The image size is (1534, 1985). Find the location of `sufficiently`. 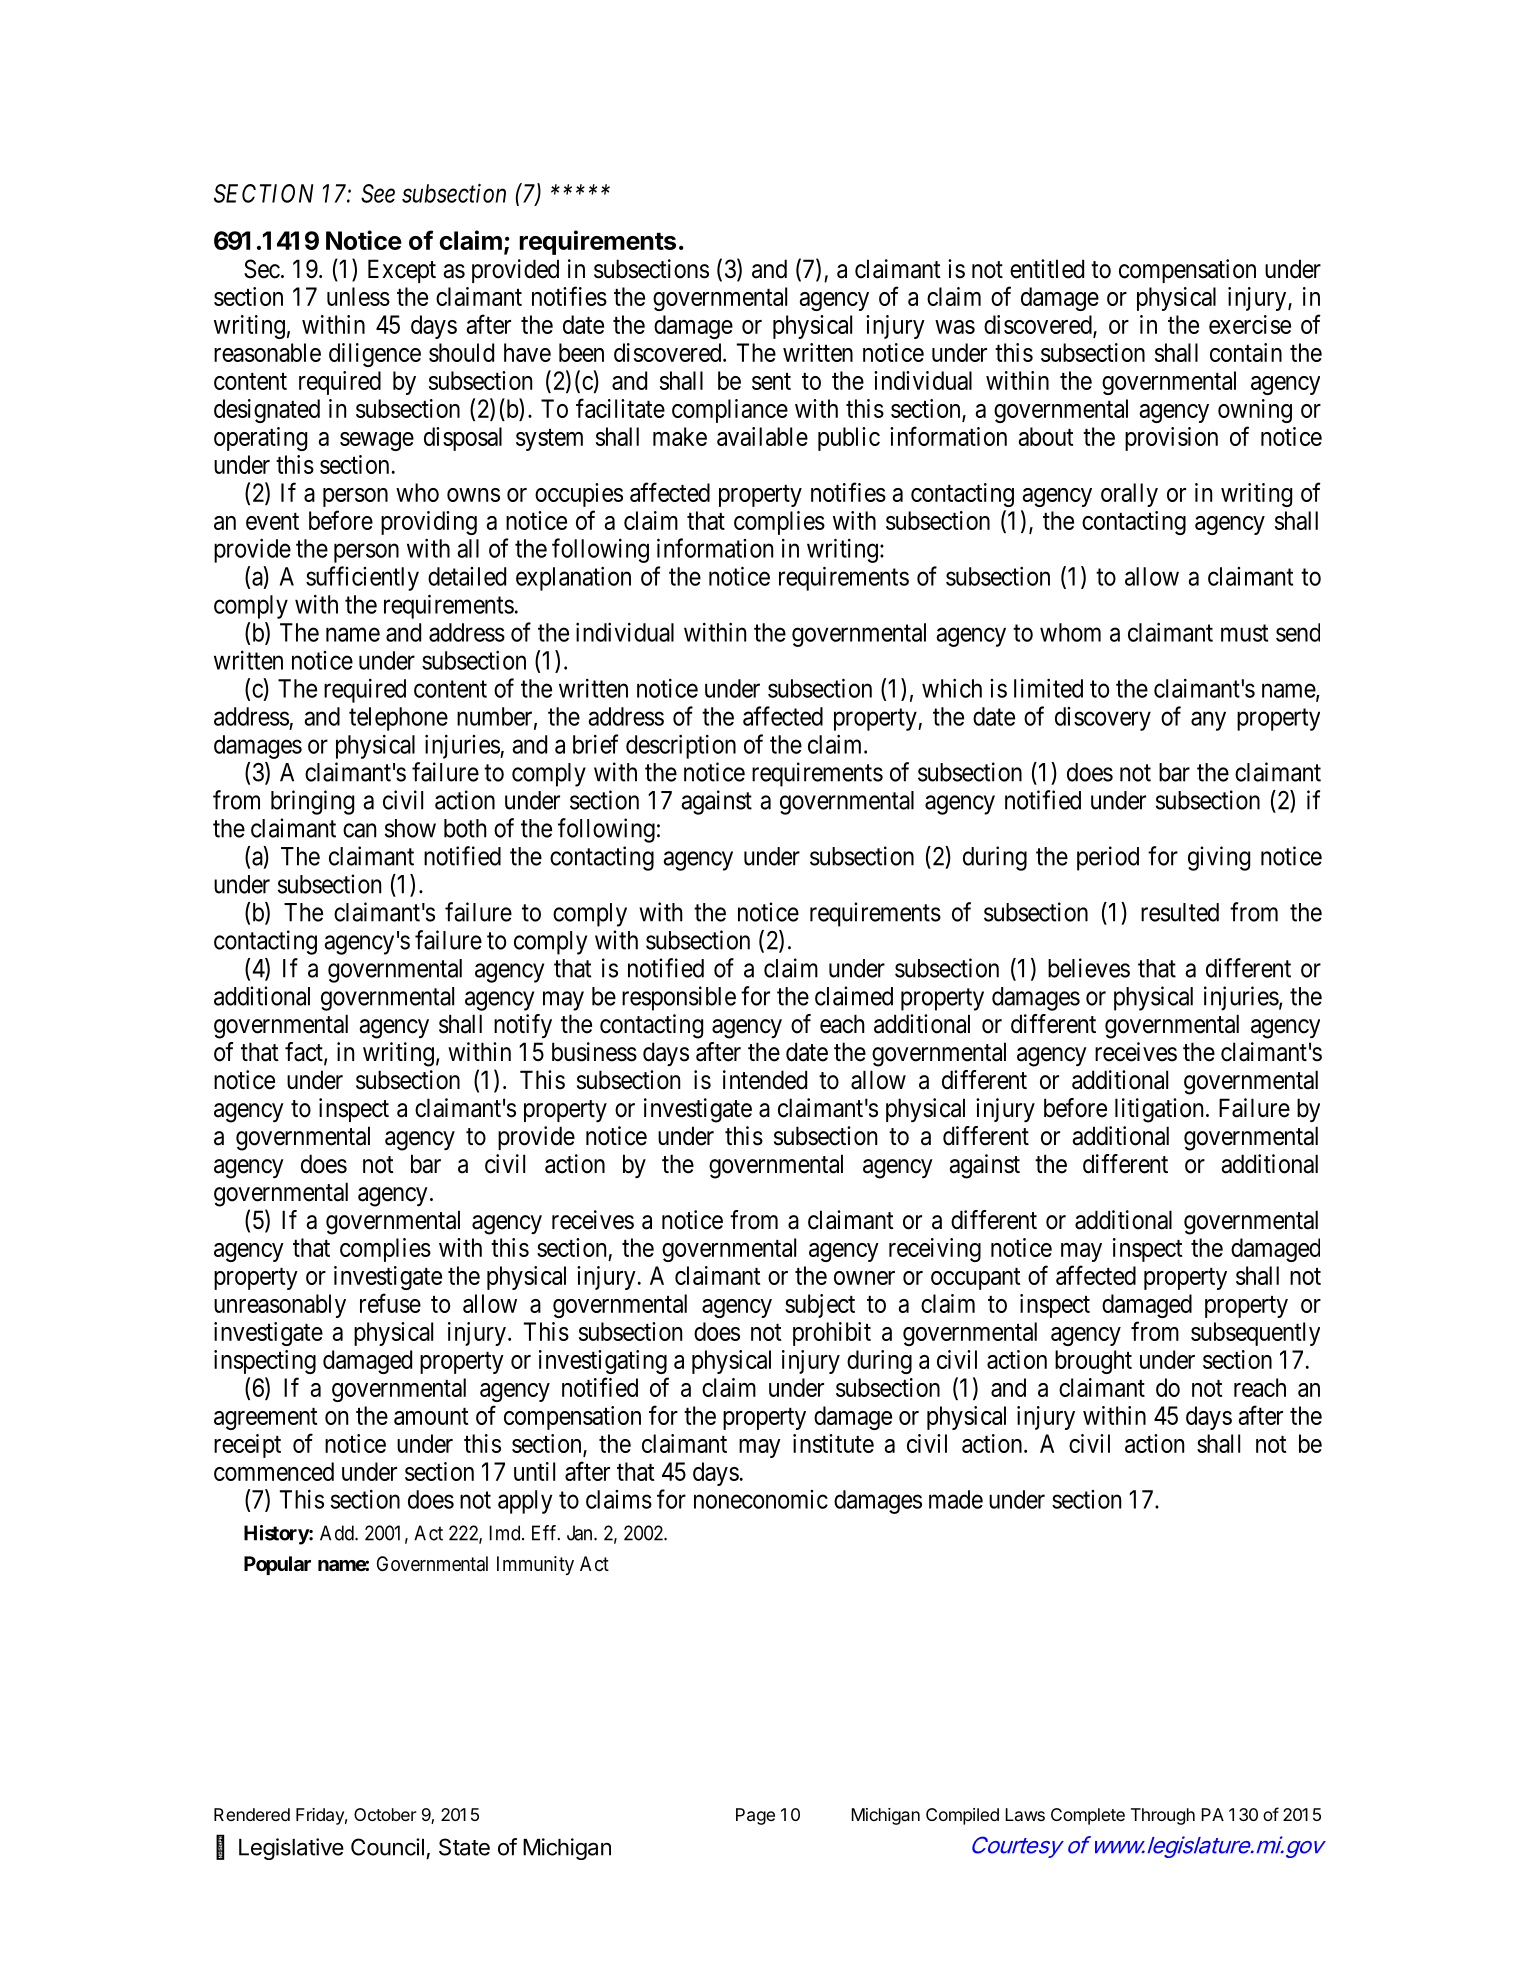

sufficiently is located at coordinates (362, 578).
